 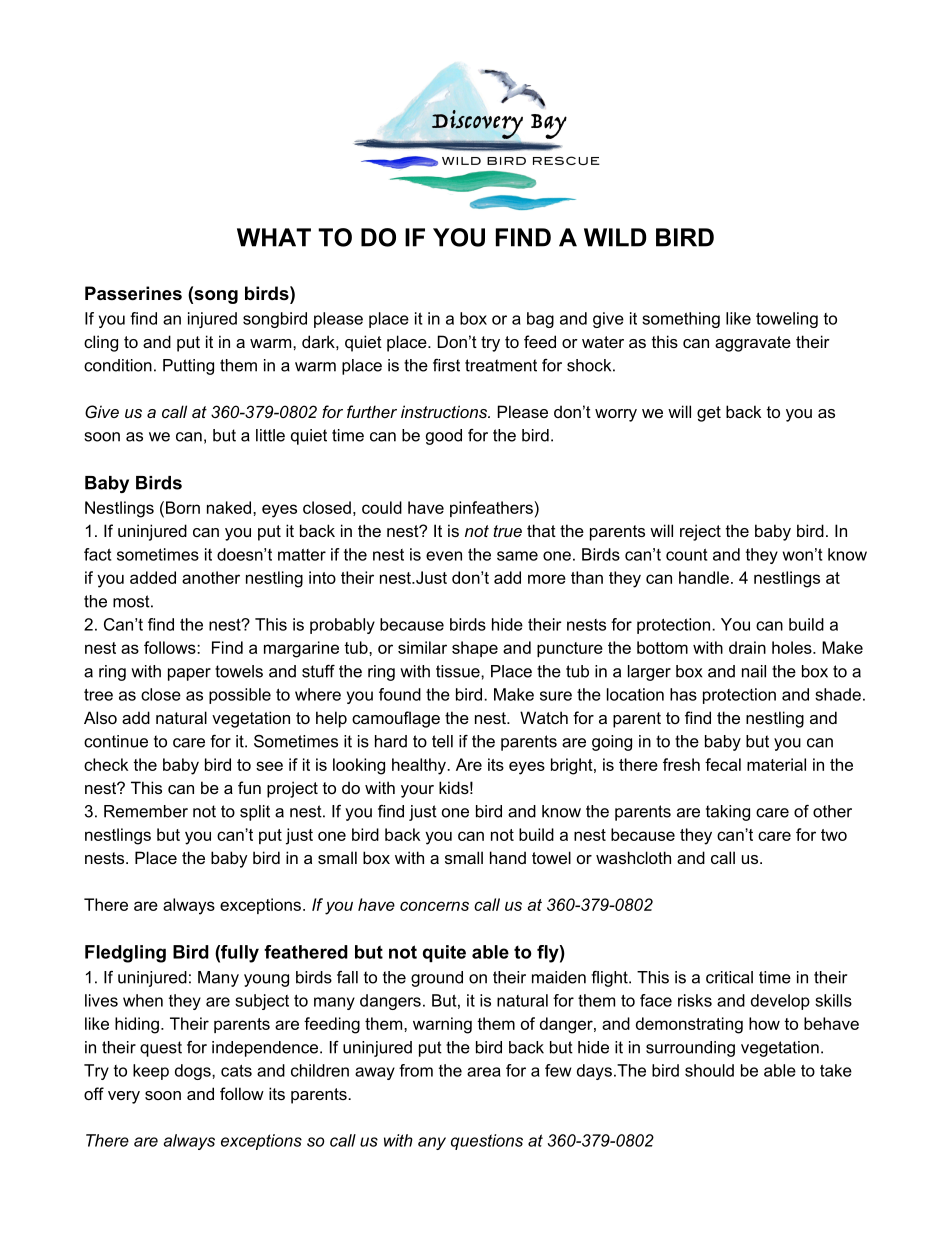 What do you see at coordinates (728, 813) in the screenshot?
I see `taking` at bounding box center [728, 813].
